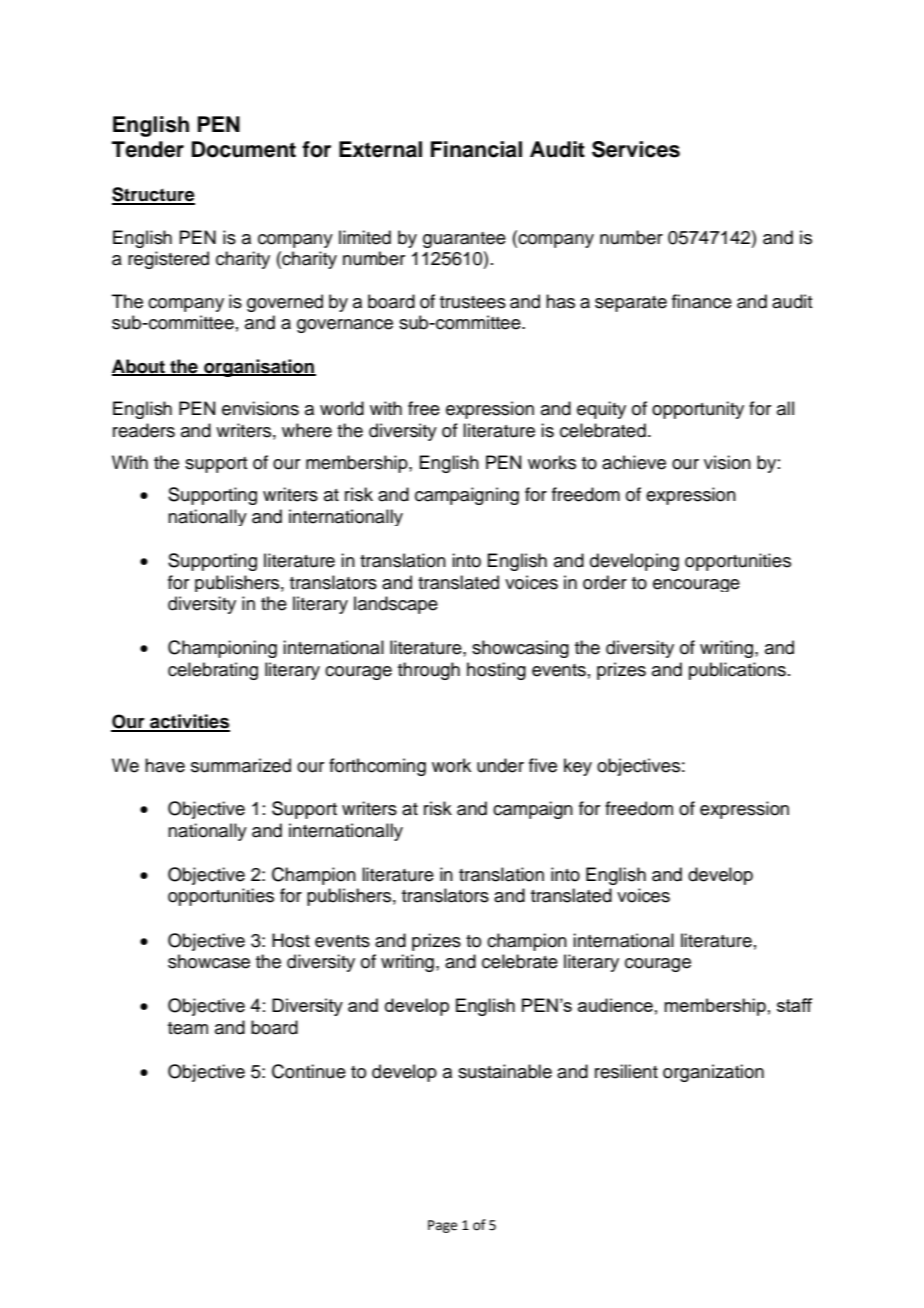 The height and width of the screenshot is (1308, 924). Describe the element at coordinates (636, 149) in the screenshot. I see `Services` at that location.
